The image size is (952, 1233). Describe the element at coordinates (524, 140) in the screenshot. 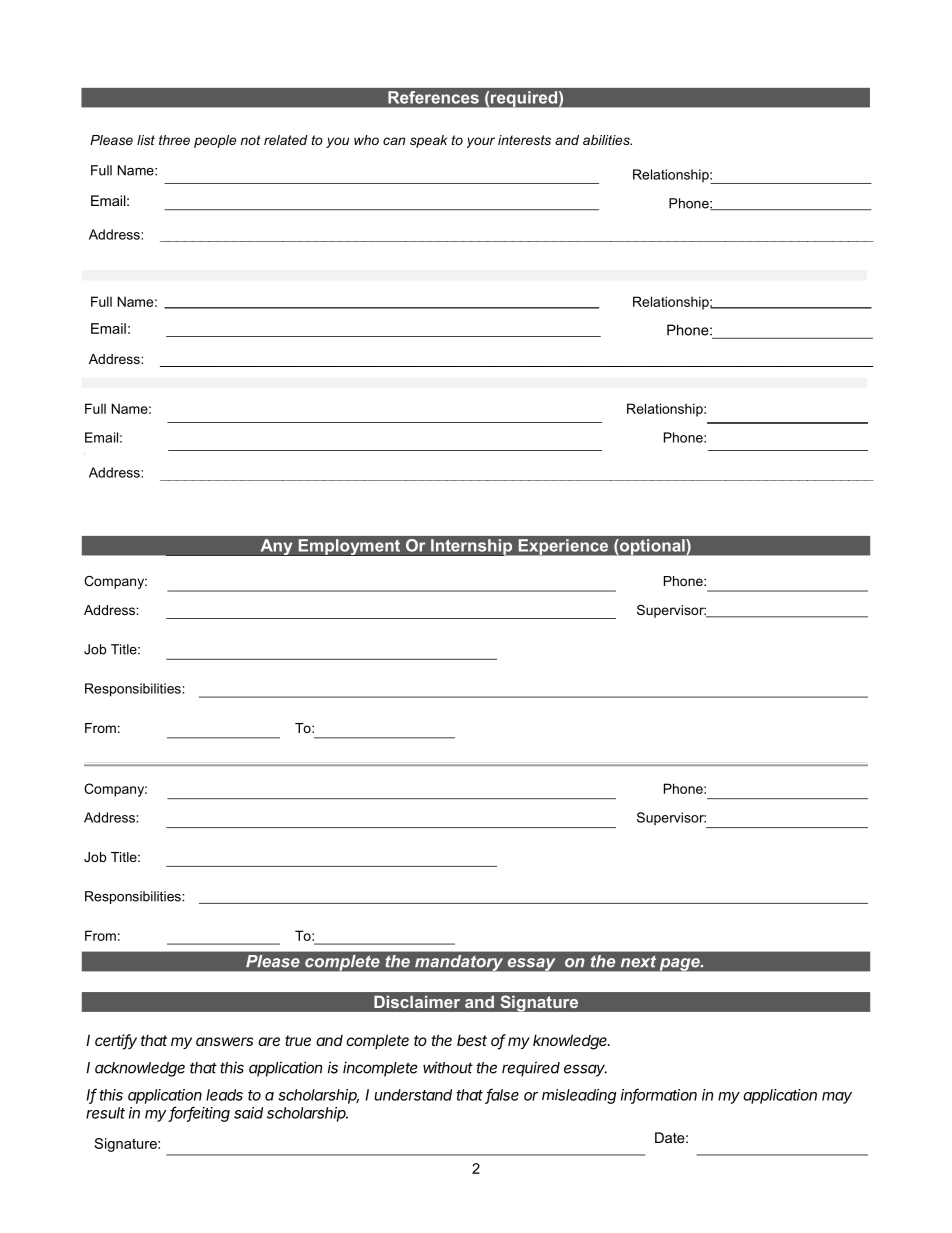

I see `interests` at that location.
